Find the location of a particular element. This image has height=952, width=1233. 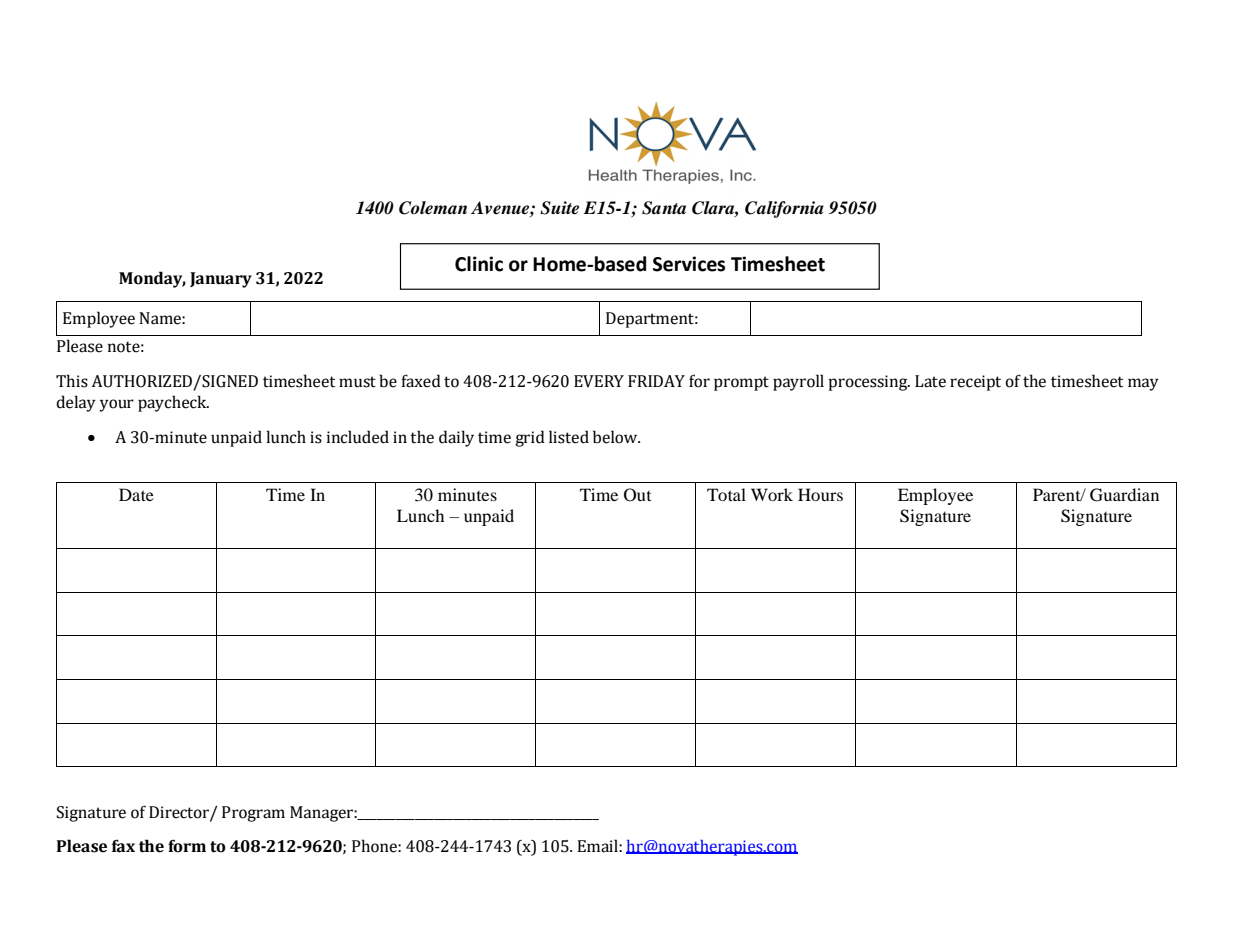

Date is located at coordinates (136, 494).
